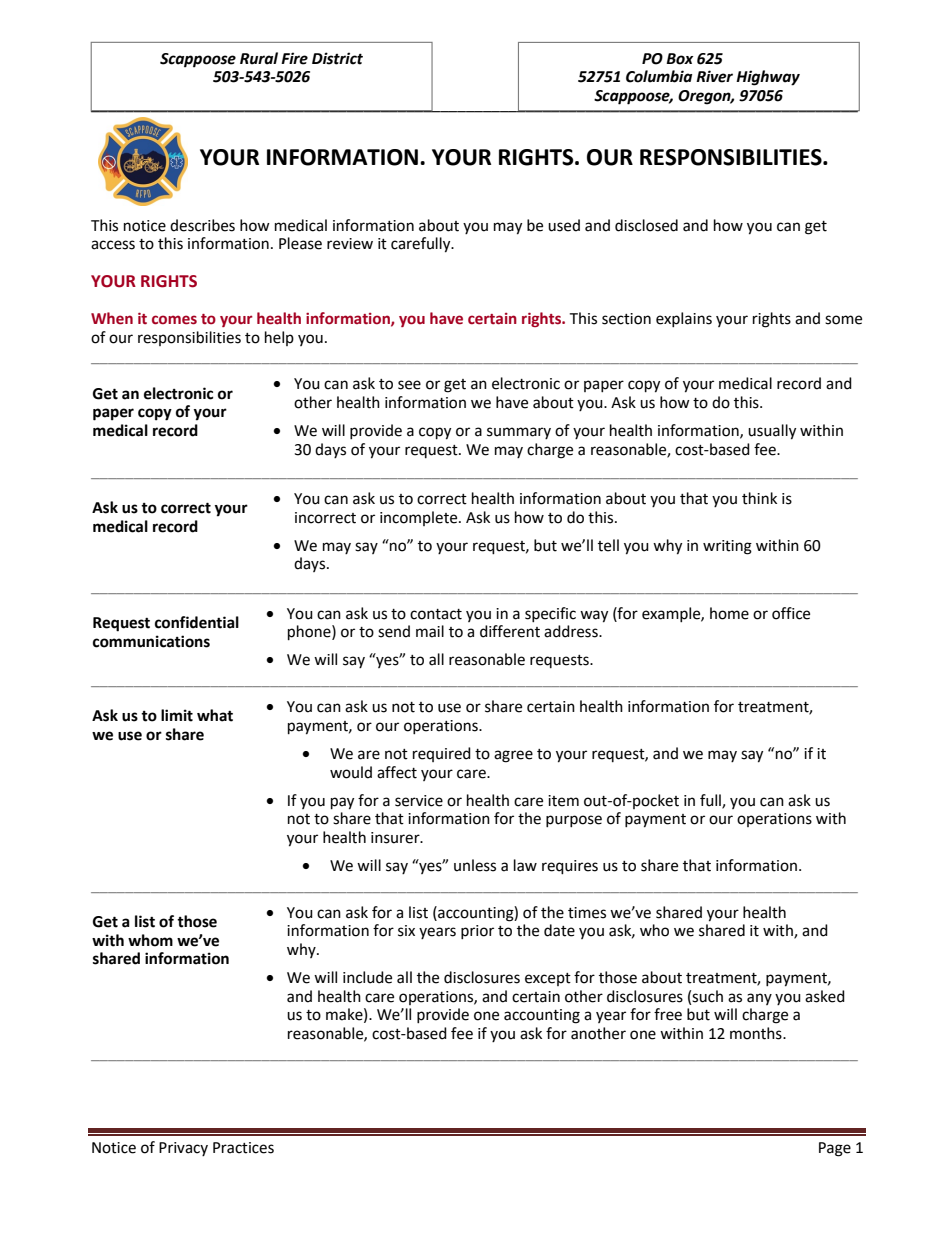 The height and width of the image is (1233, 952). I want to click on except, so click(548, 979).
